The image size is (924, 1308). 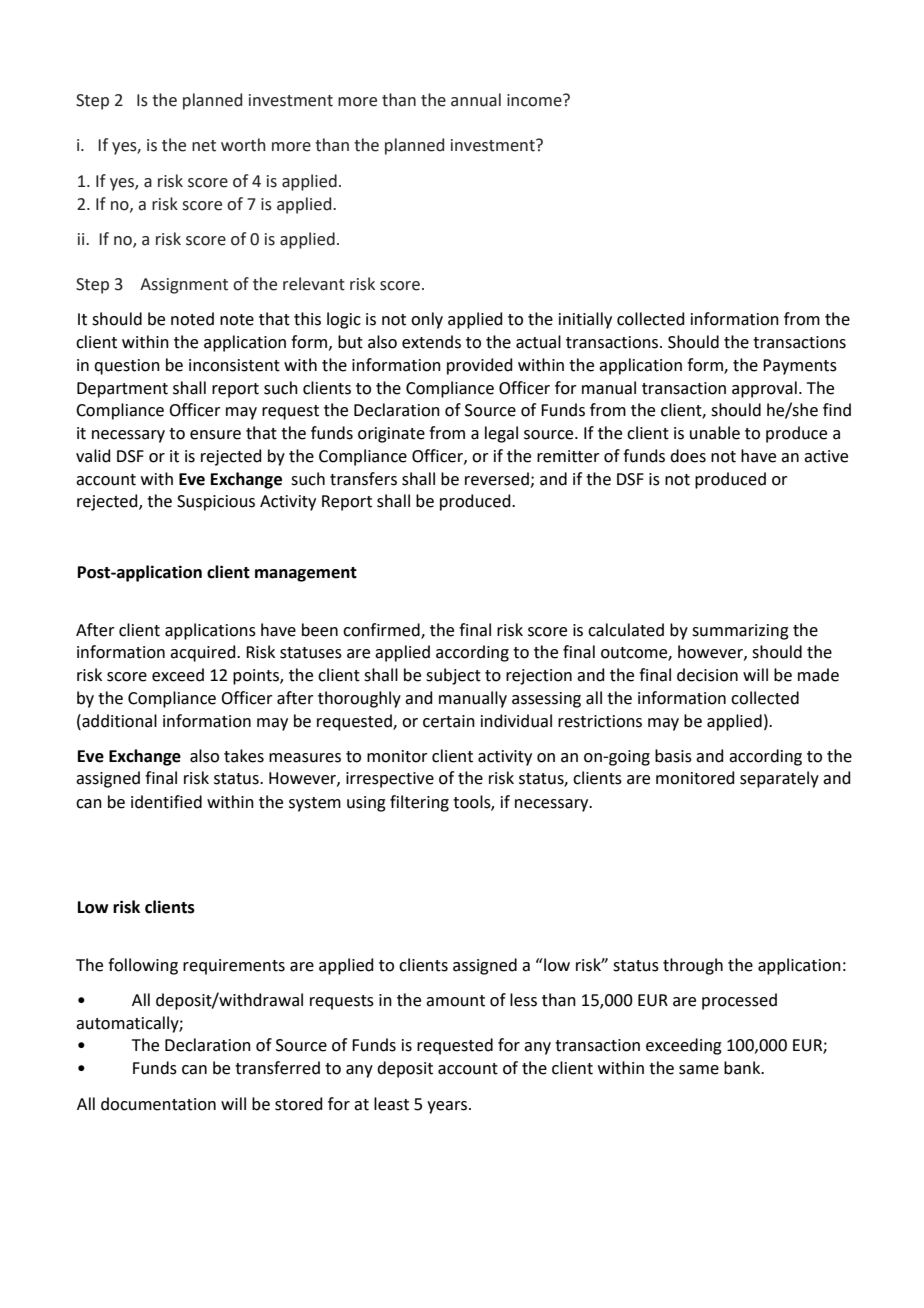 What do you see at coordinates (204, 146) in the image?
I see `net` at bounding box center [204, 146].
